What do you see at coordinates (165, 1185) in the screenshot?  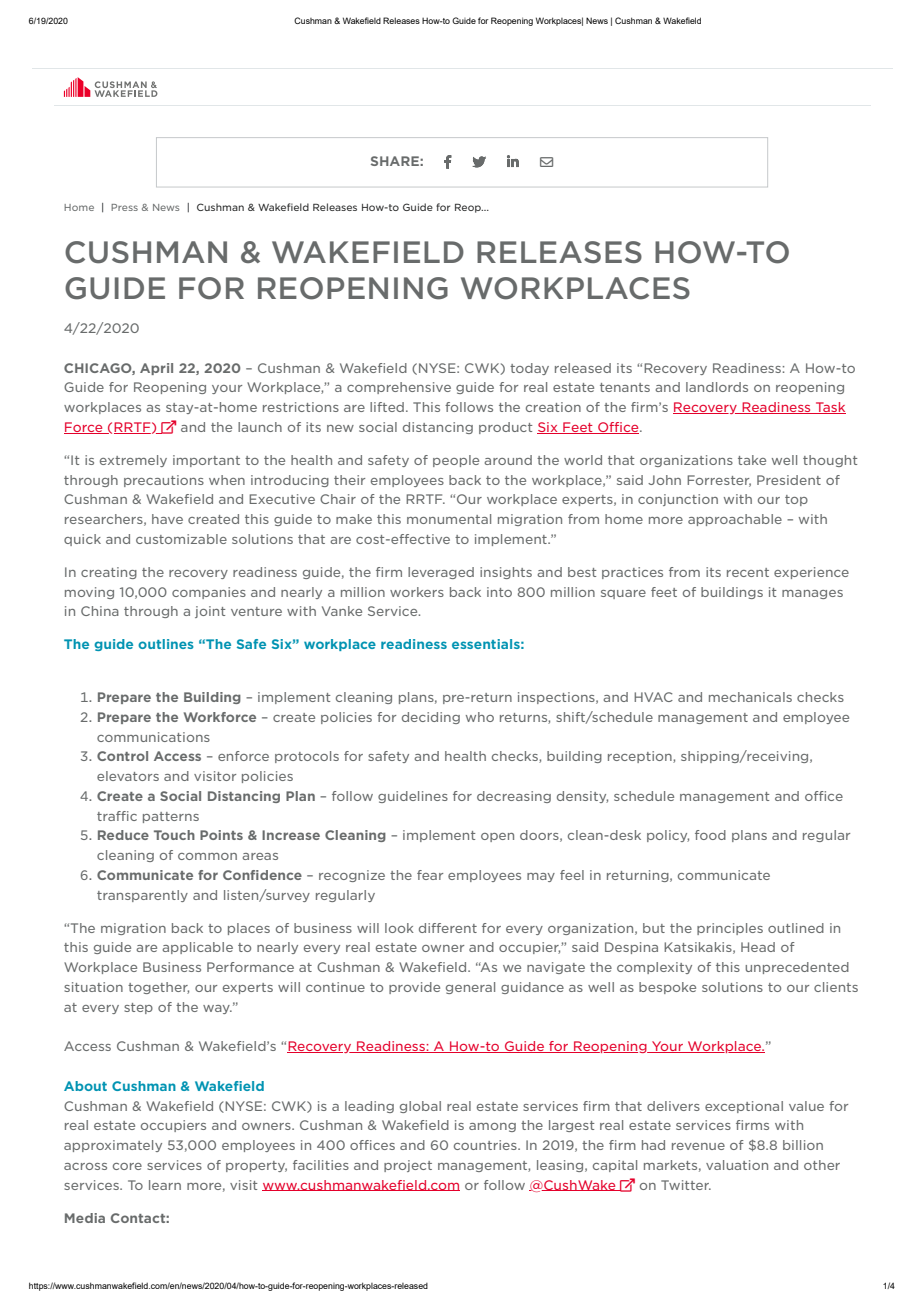 I see `learn` at bounding box center [165, 1185].
